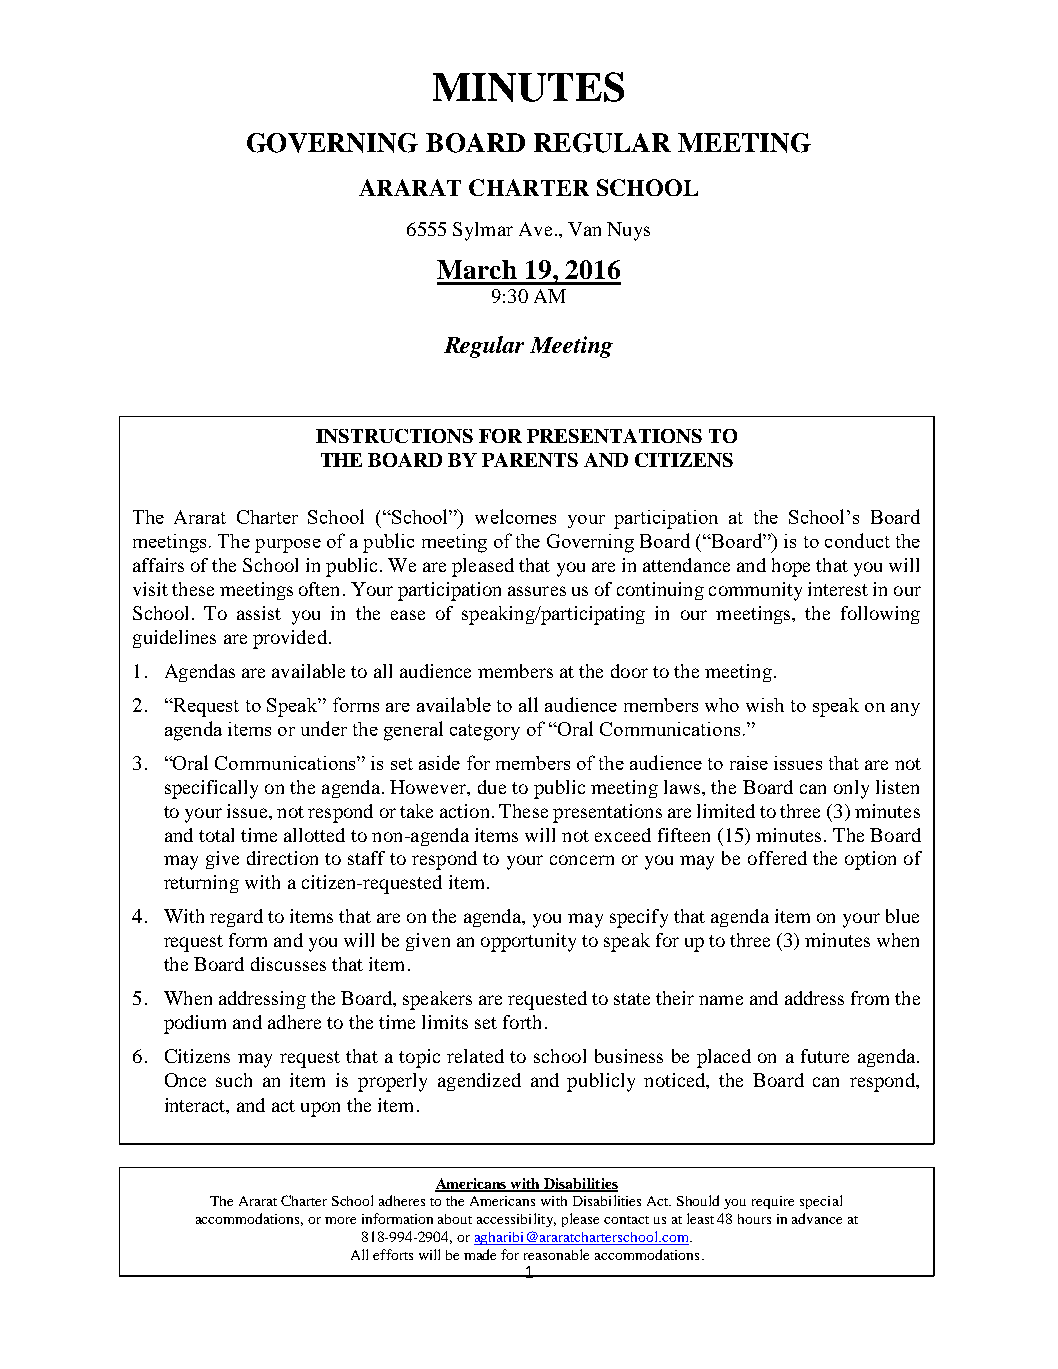 This page has width=1058, height=1369. What do you see at coordinates (516, 1220) in the page?
I see `accessibility` at bounding box center [516, 1220].
